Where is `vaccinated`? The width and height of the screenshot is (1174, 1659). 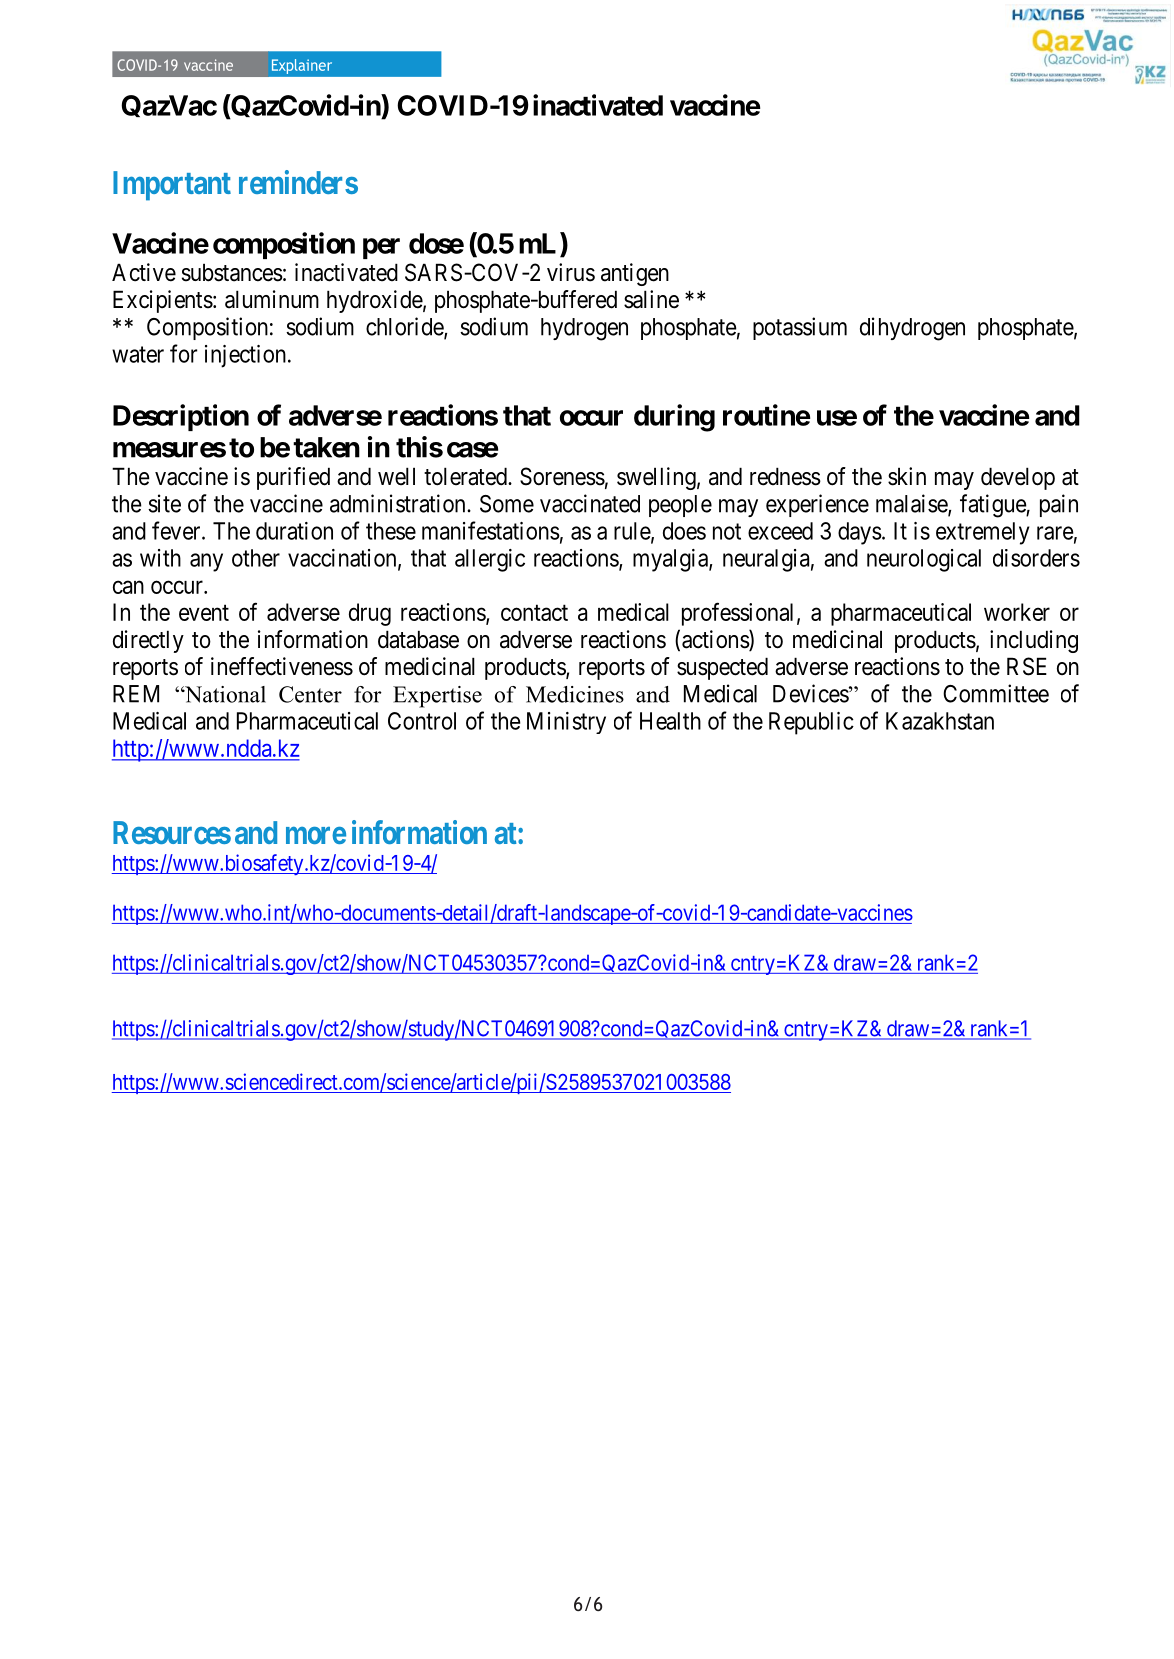 vaccinated is located at coordinates (590, 503).
